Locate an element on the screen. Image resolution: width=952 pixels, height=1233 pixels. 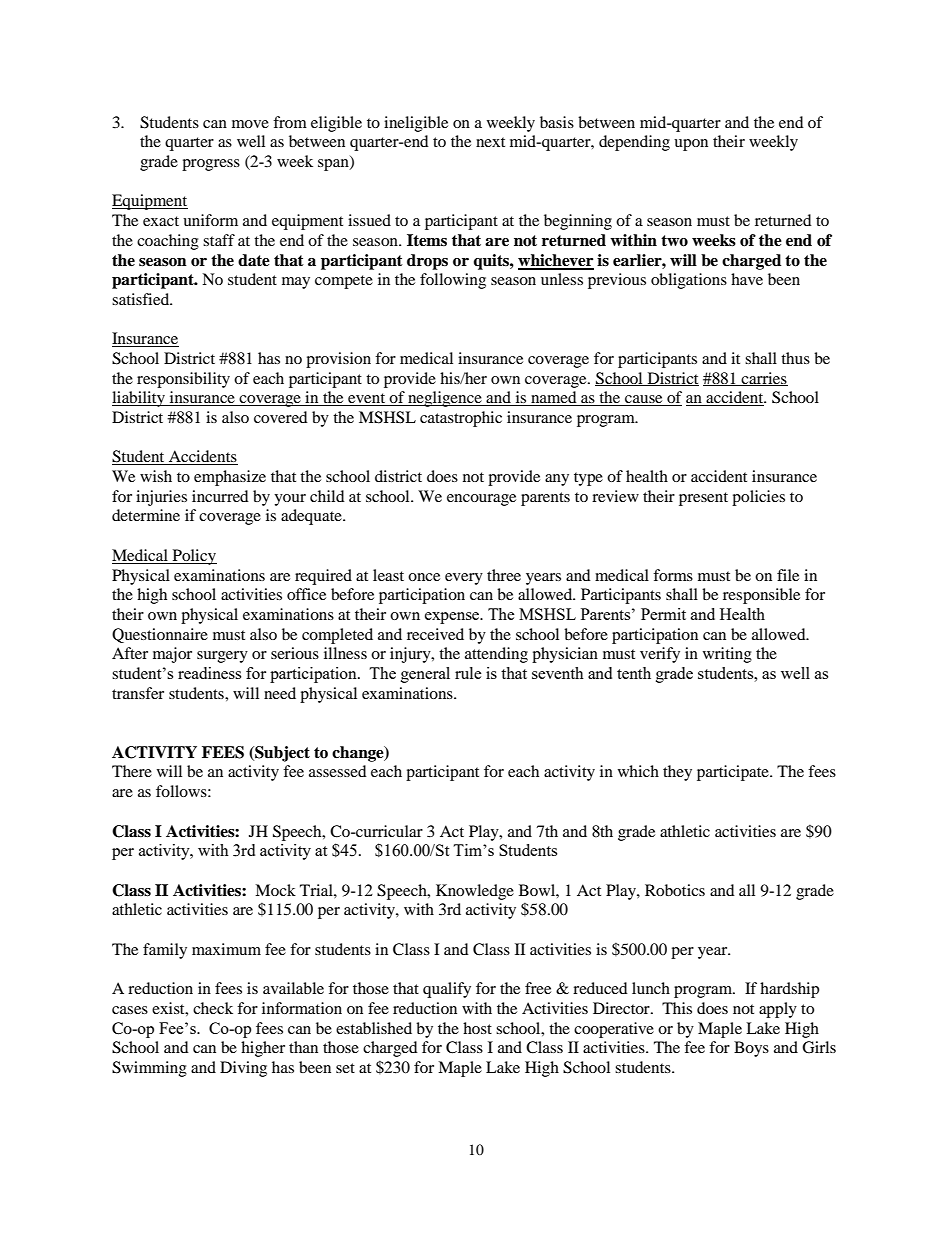
responsible is located at coordinates (761, 596).
